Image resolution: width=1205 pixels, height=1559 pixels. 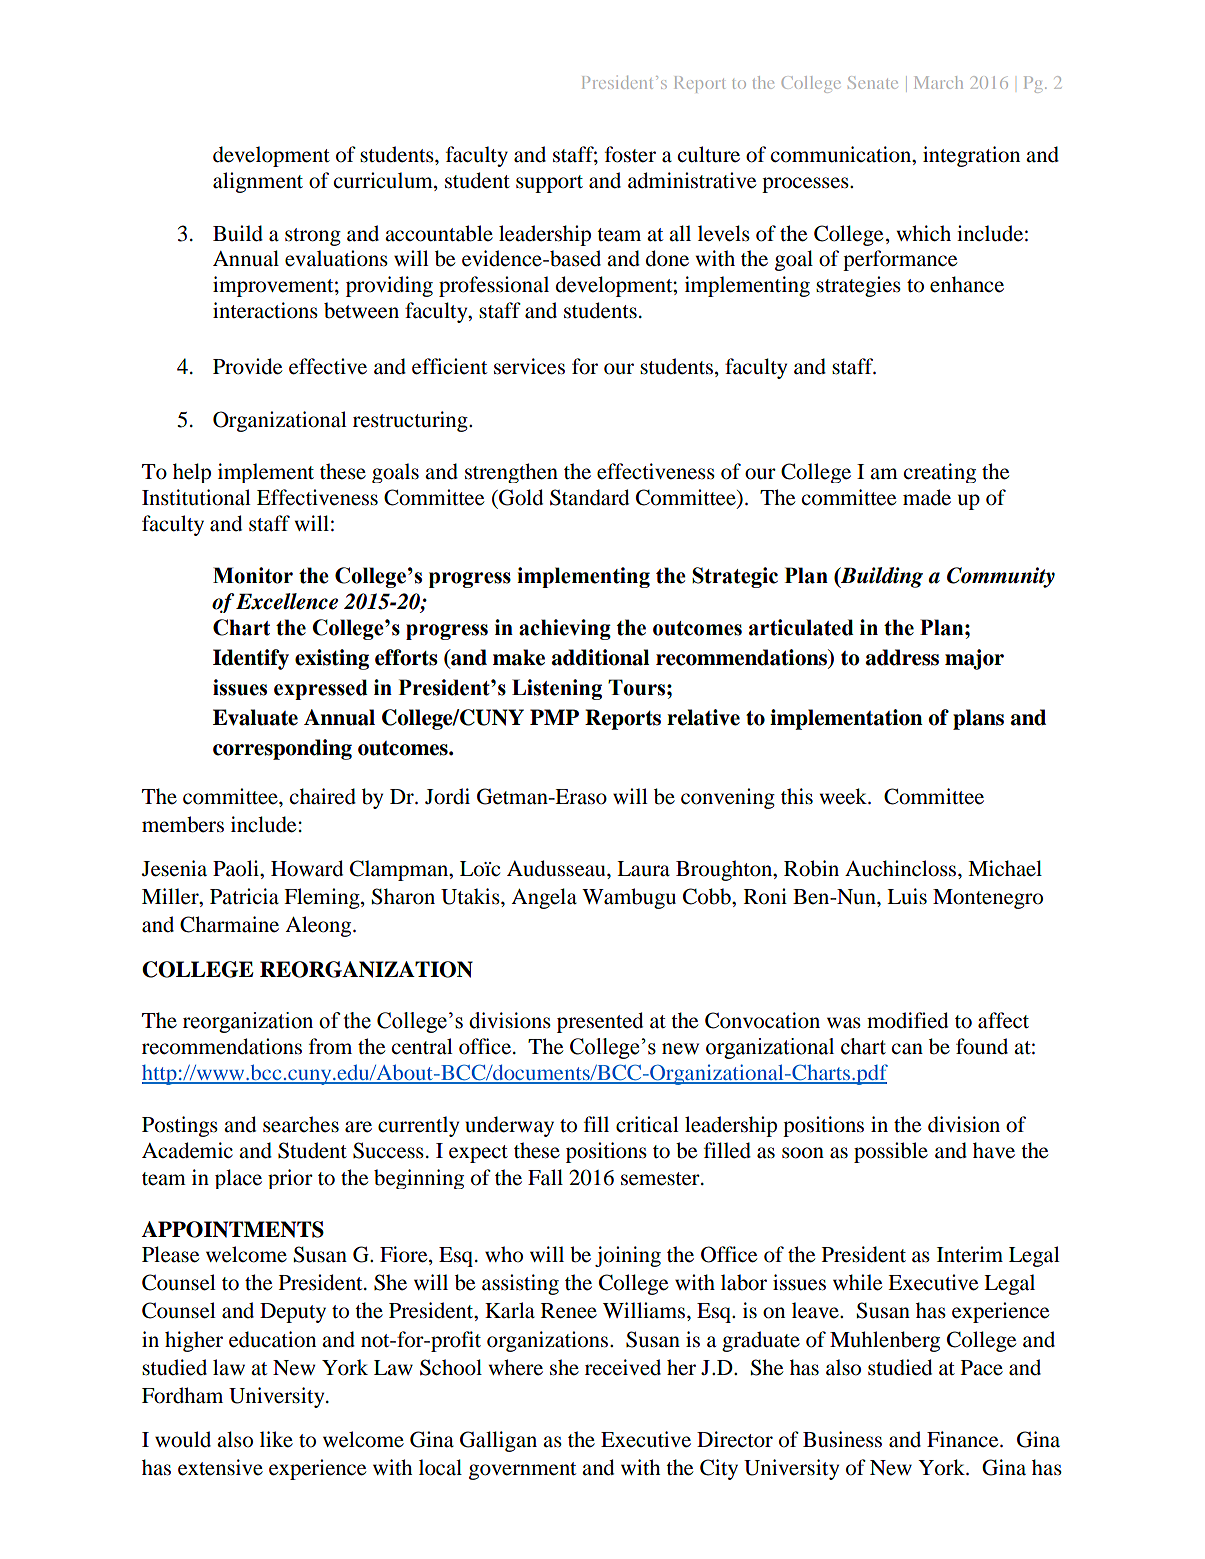 I want to click on foster, so click(x=630, y=154).
